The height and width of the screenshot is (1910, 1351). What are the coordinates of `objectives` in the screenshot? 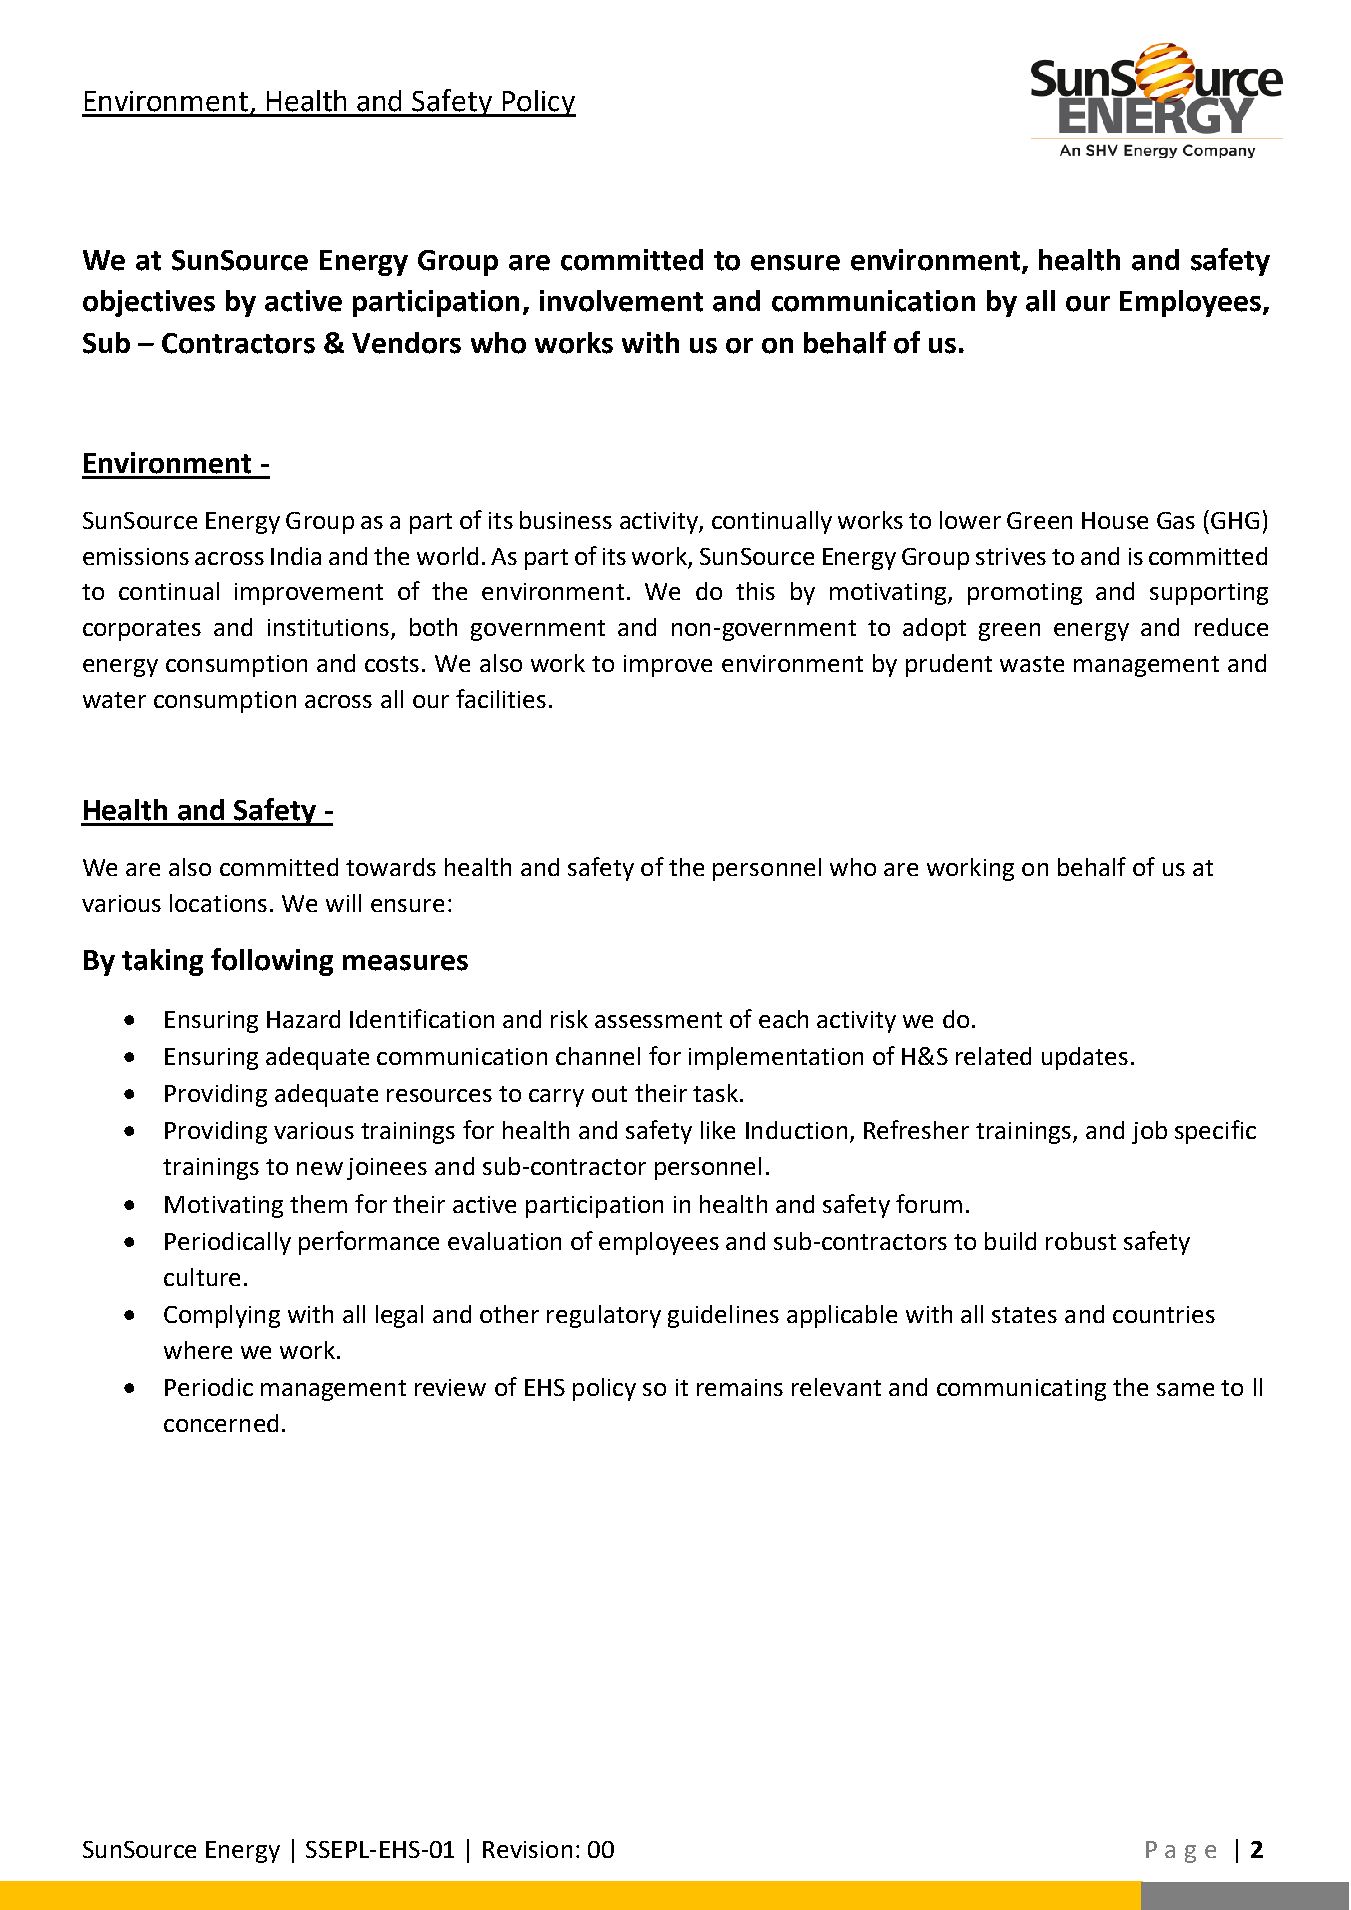 It's located at (149, 303).
